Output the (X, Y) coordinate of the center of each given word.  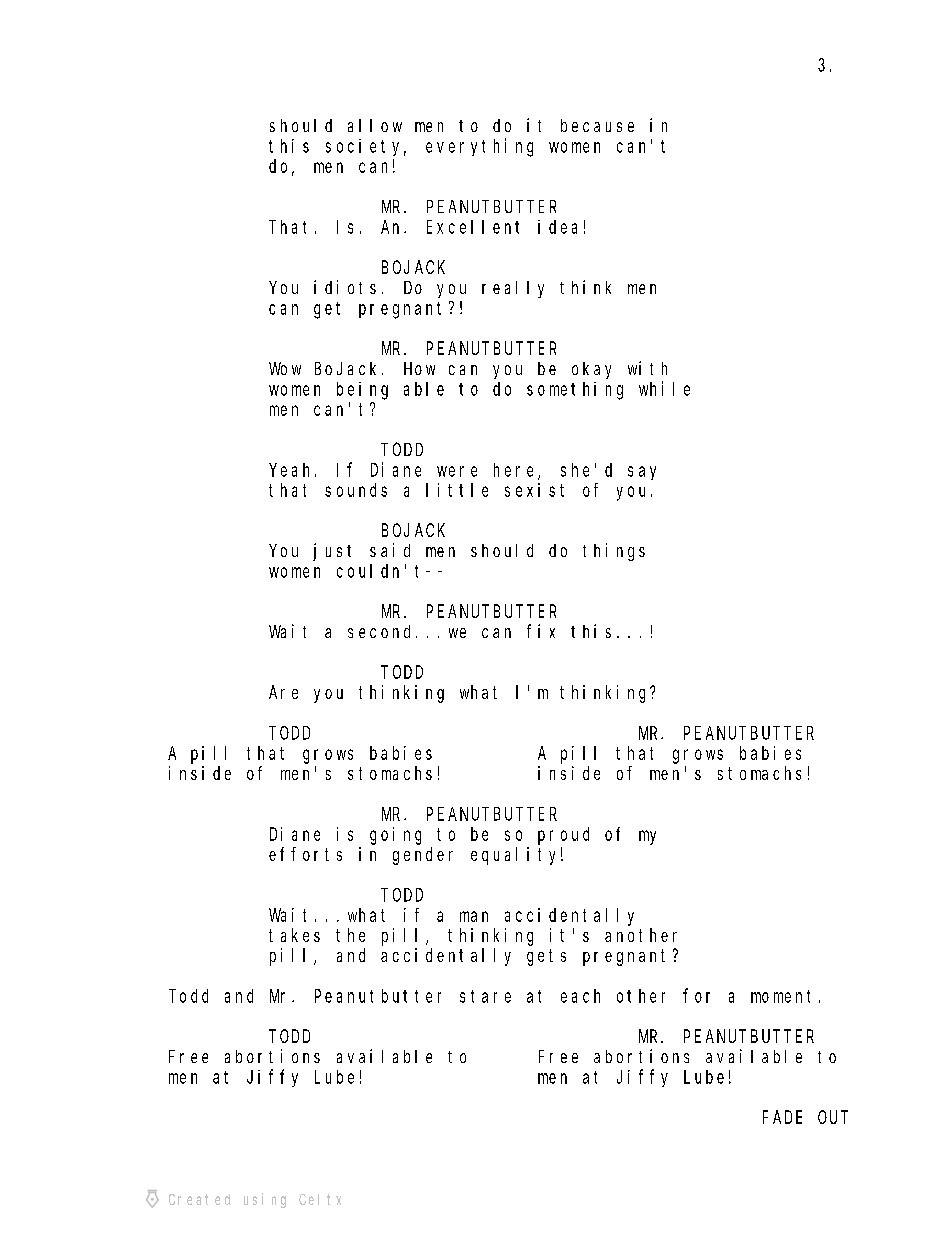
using (265, 1200)
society (366, 147)
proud (563, 836)
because (597, 125)
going (395, 836)
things (614, 552)
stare (485, 996)
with (647, 368)
